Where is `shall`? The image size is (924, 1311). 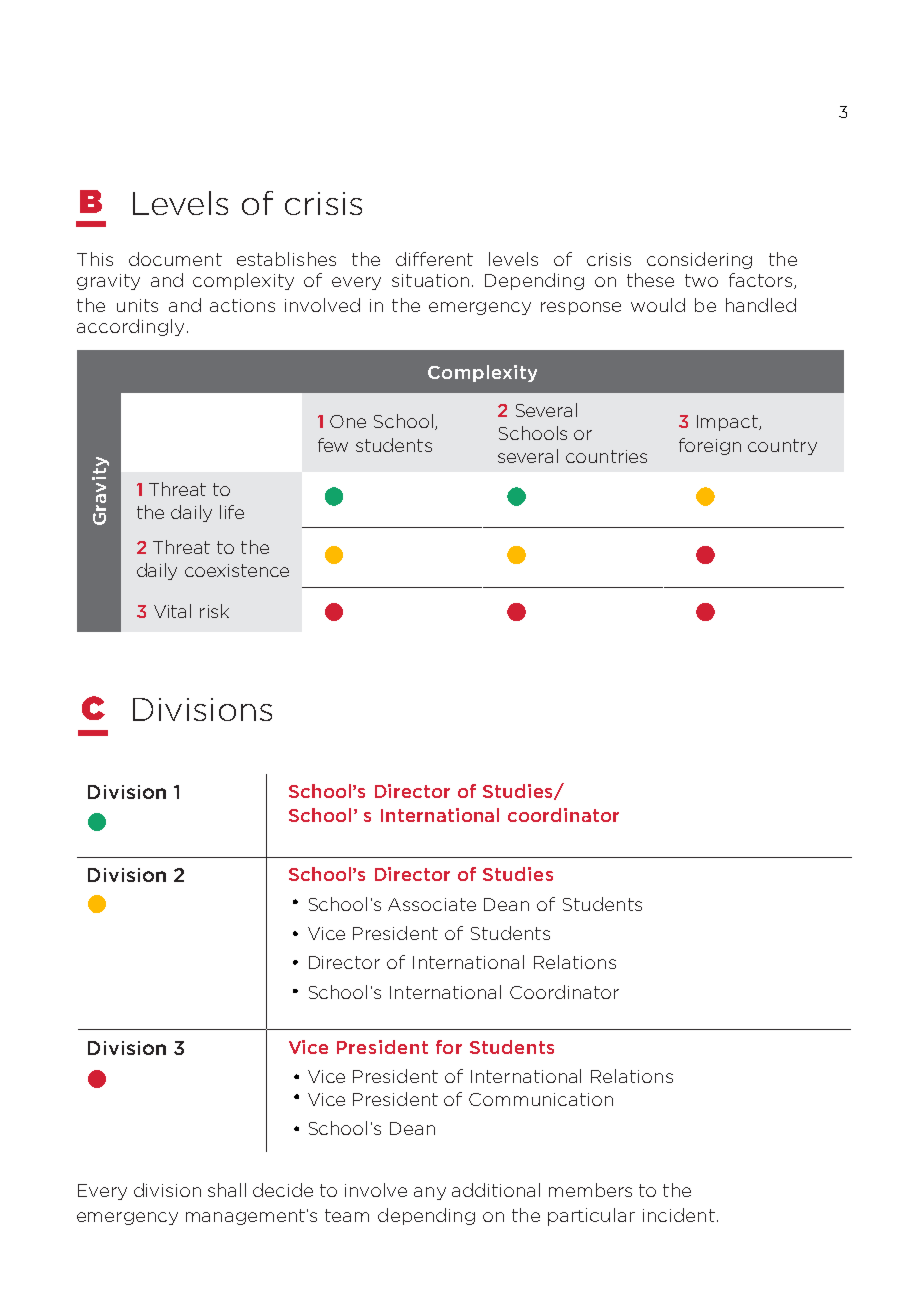 shall is located at coordinates (227, 1190).
